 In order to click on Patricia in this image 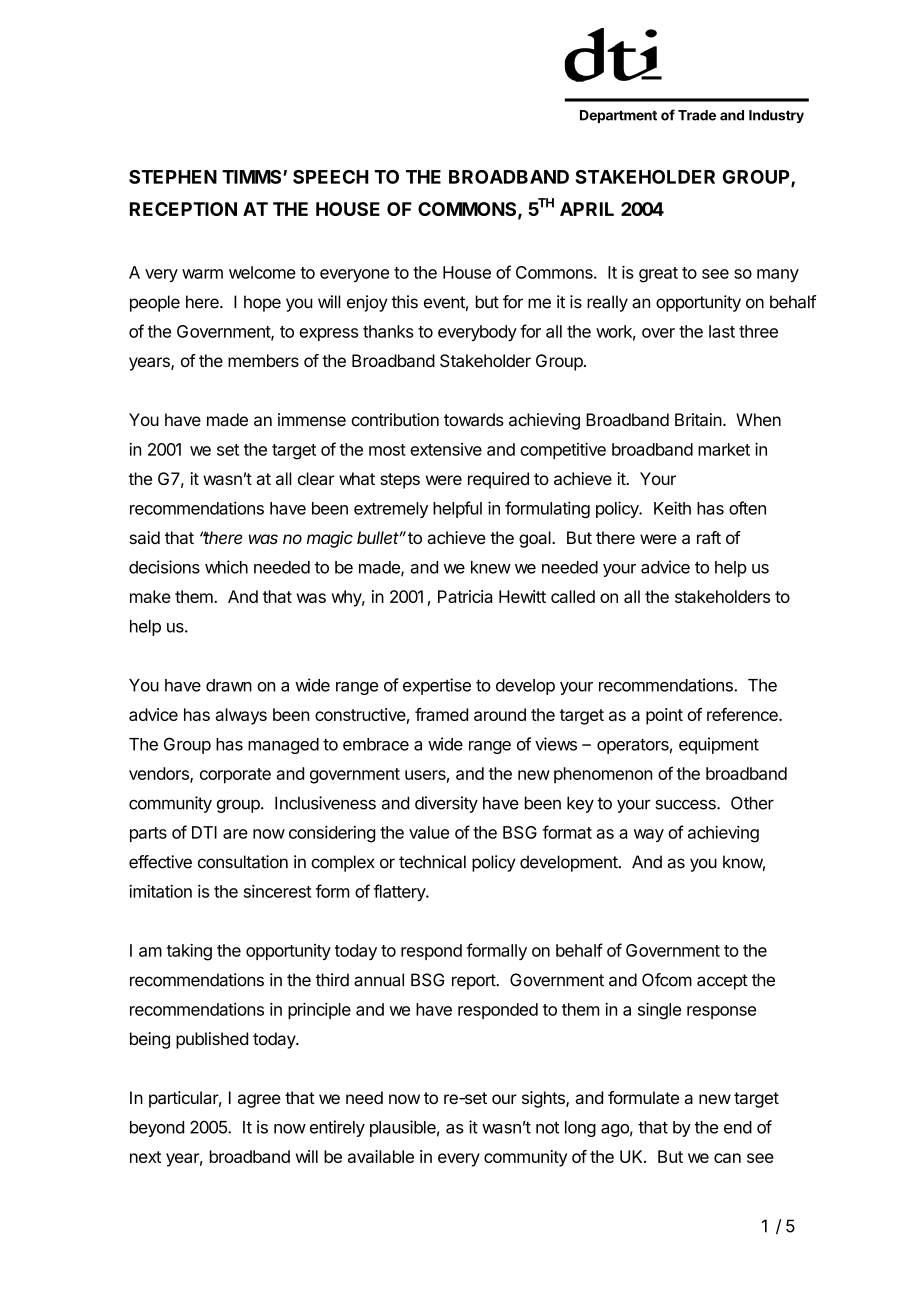, I will do `click(465, 596)`.
